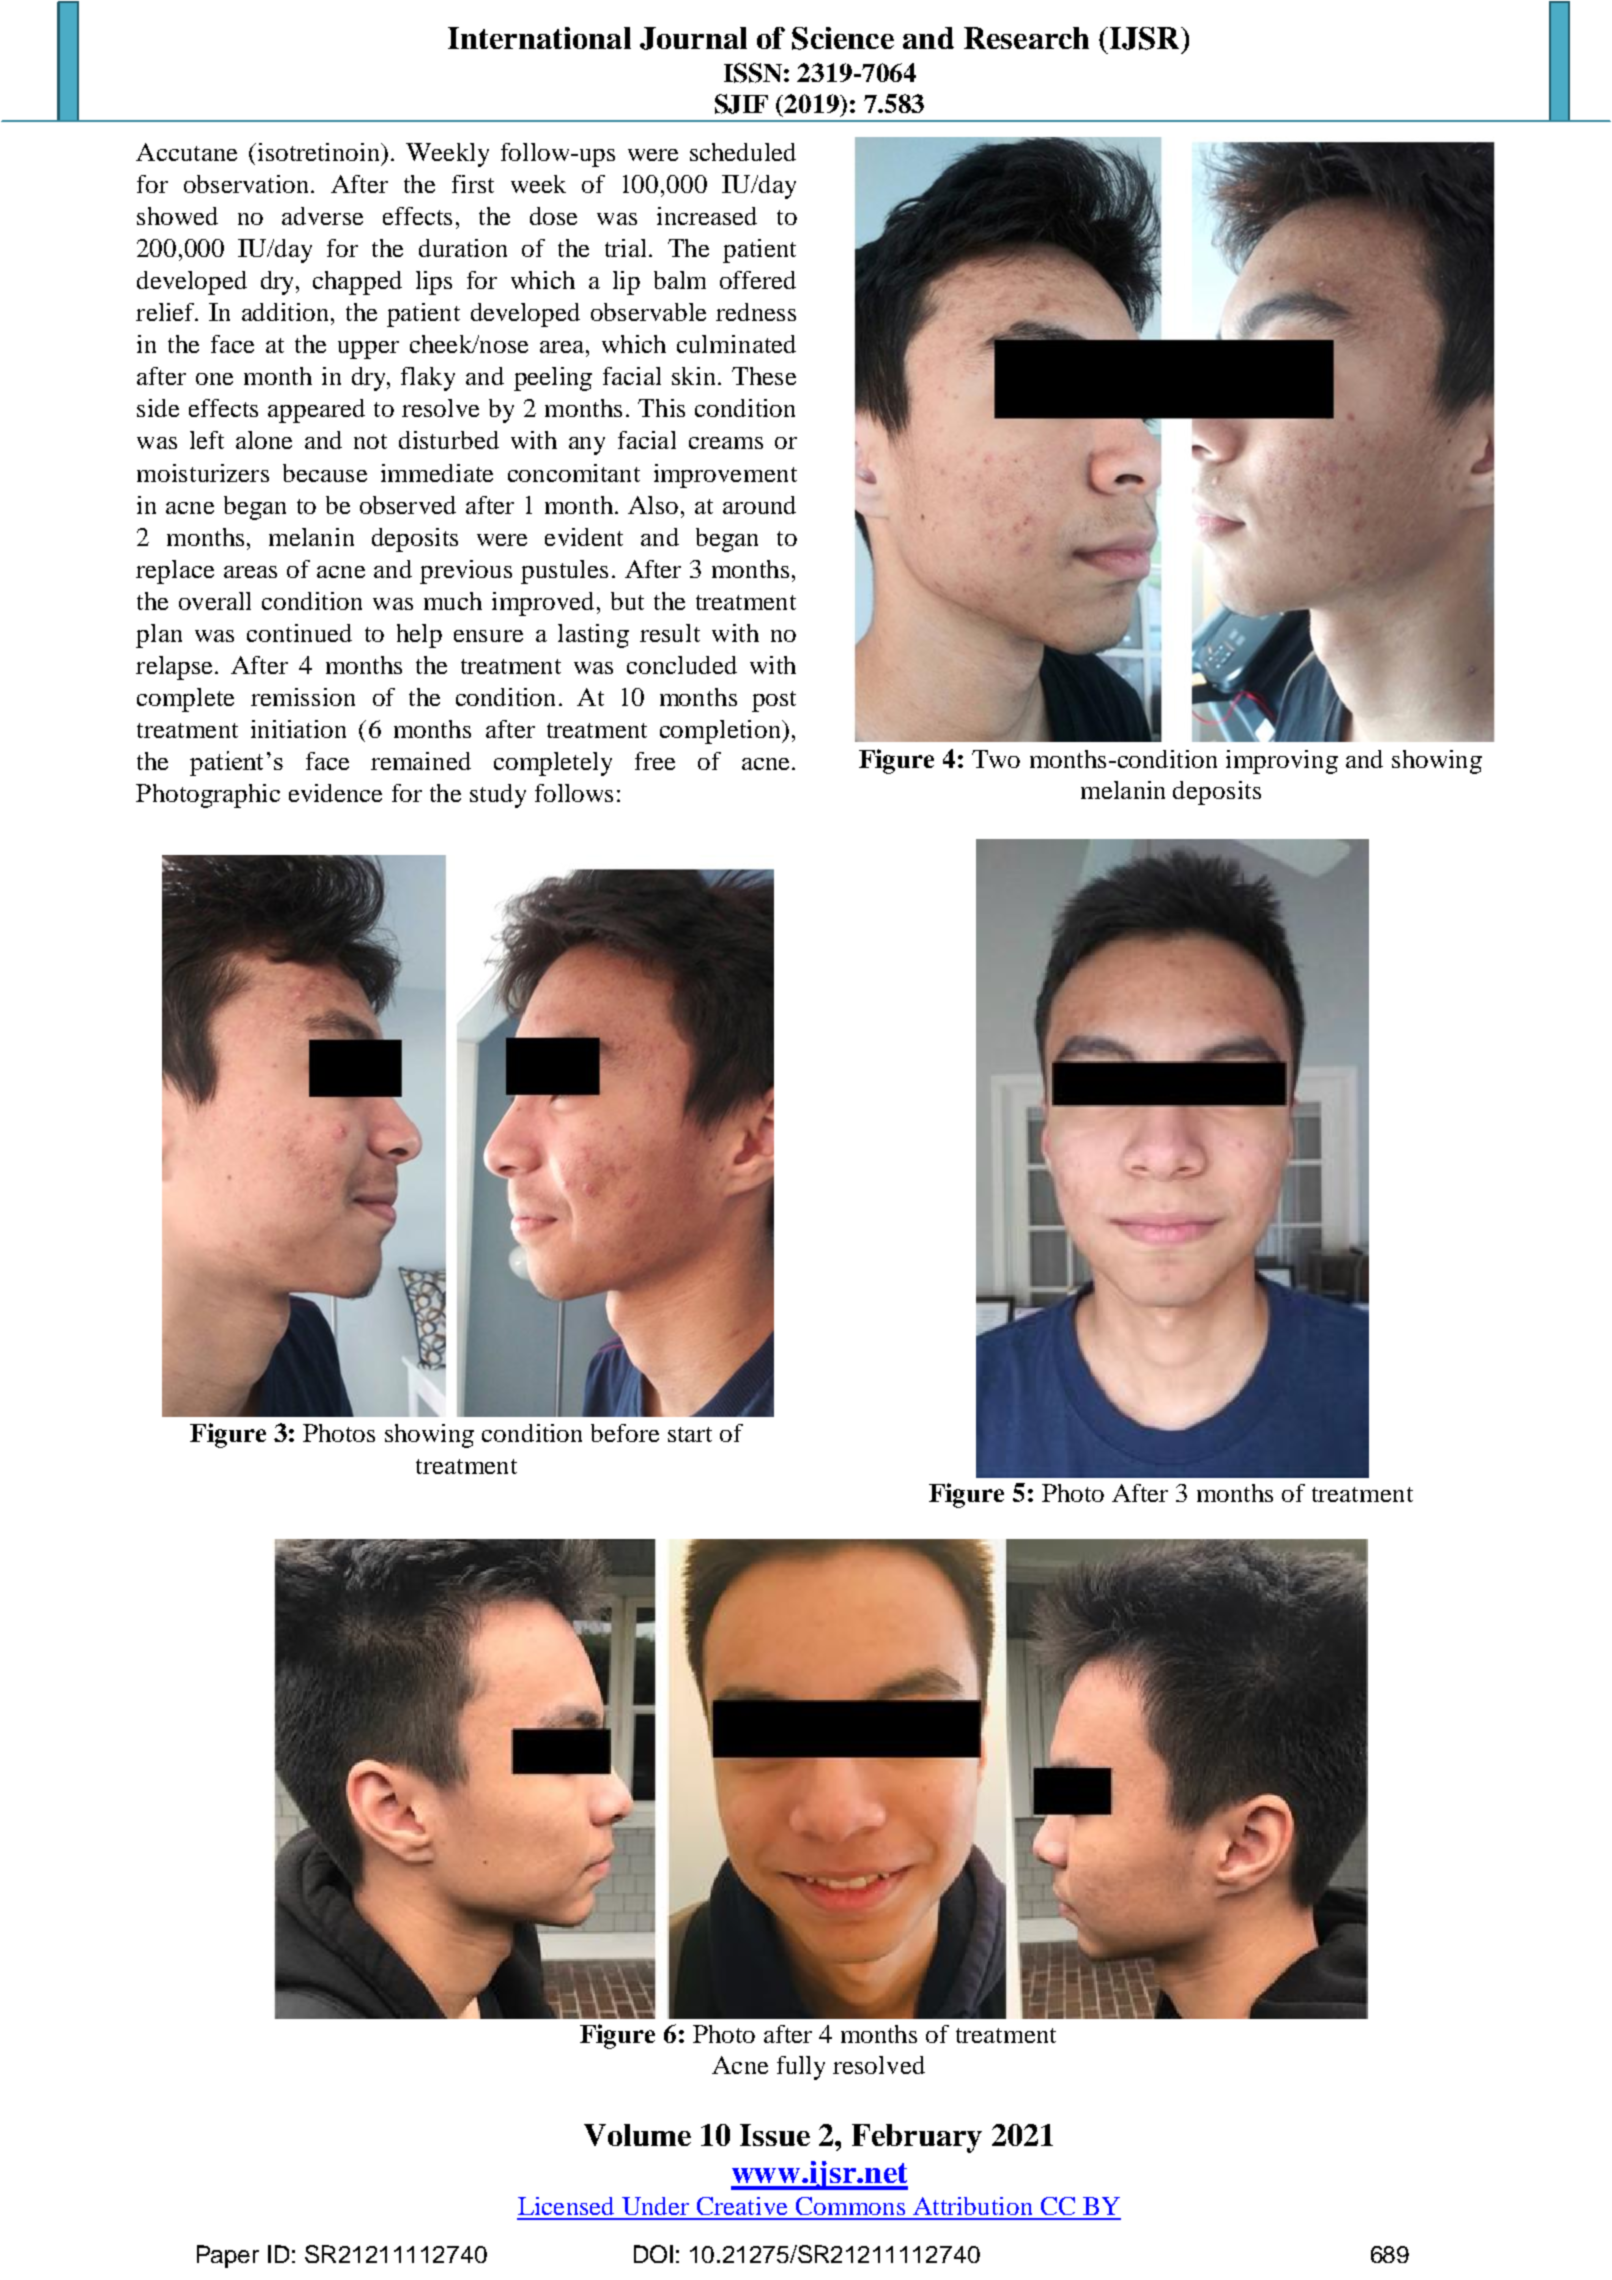  I want to click on fully, so click(801, 2068).
